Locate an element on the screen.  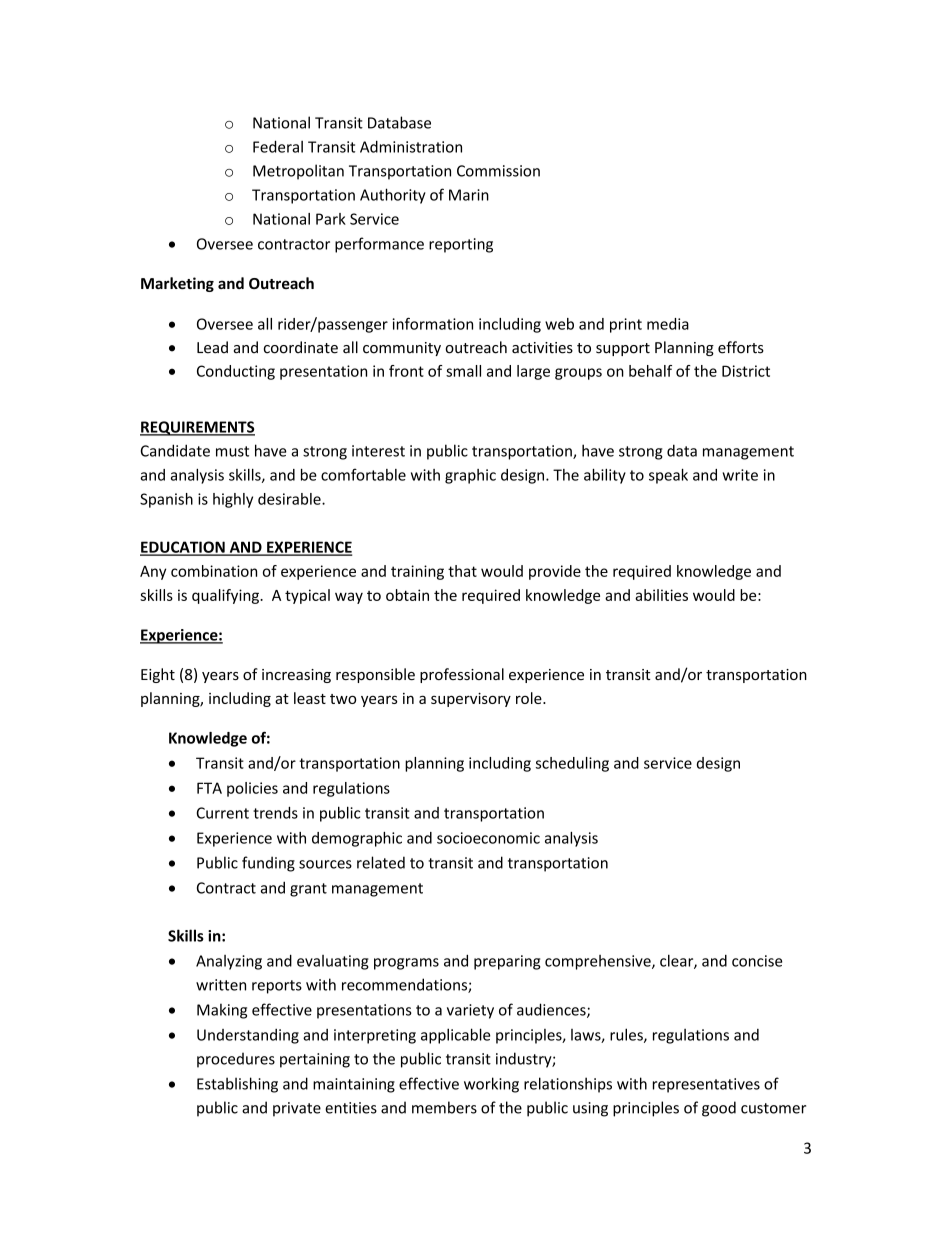
media is located at coordinates (668, 324).
